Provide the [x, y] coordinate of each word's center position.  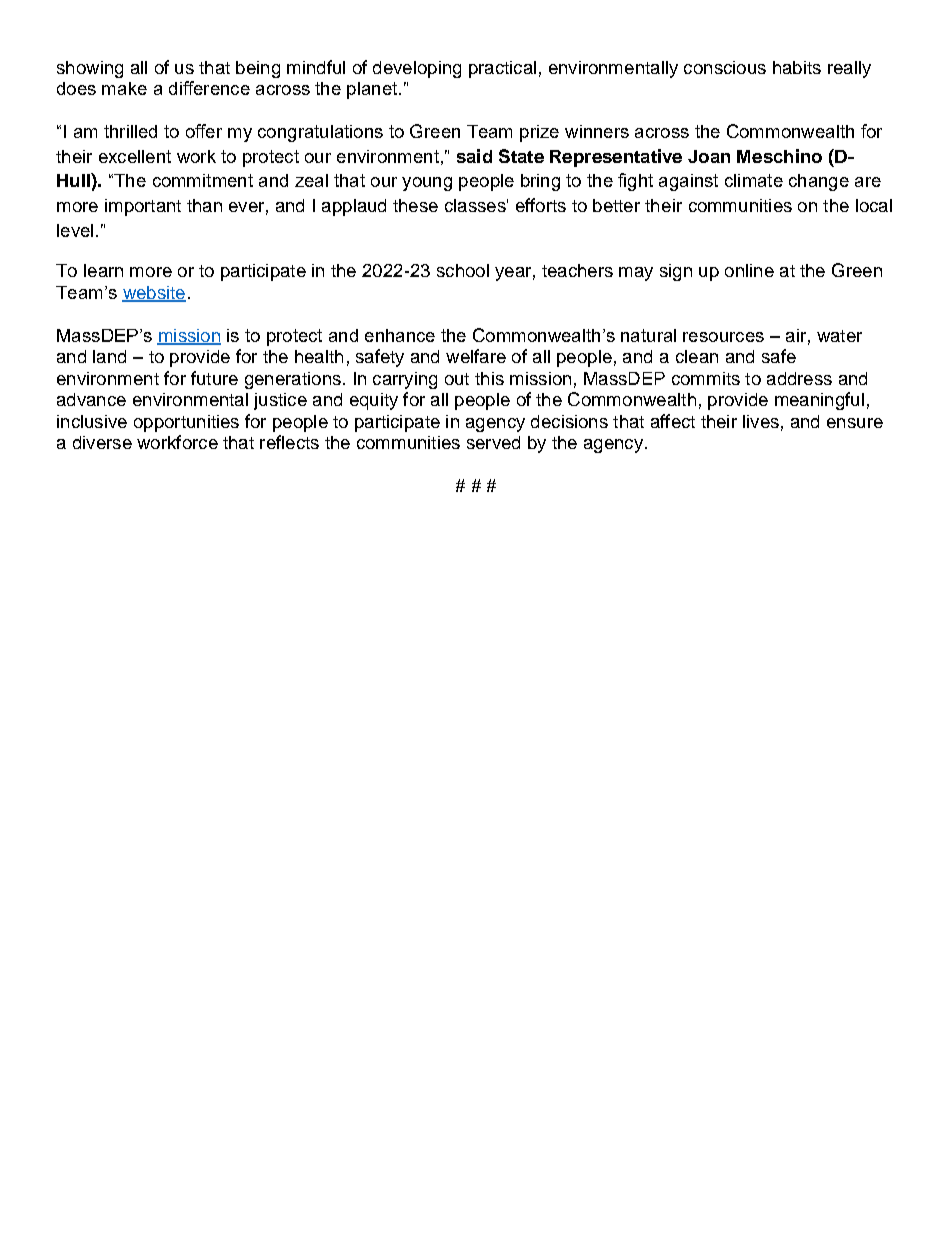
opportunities [186, 423]
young [427, 184]
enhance [400, 335]
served [493, 442]
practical [502, 69]
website [154, 293]
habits [797, 67]
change [819, 182]
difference [209, 88]
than [204, 205]
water [839, 336]
